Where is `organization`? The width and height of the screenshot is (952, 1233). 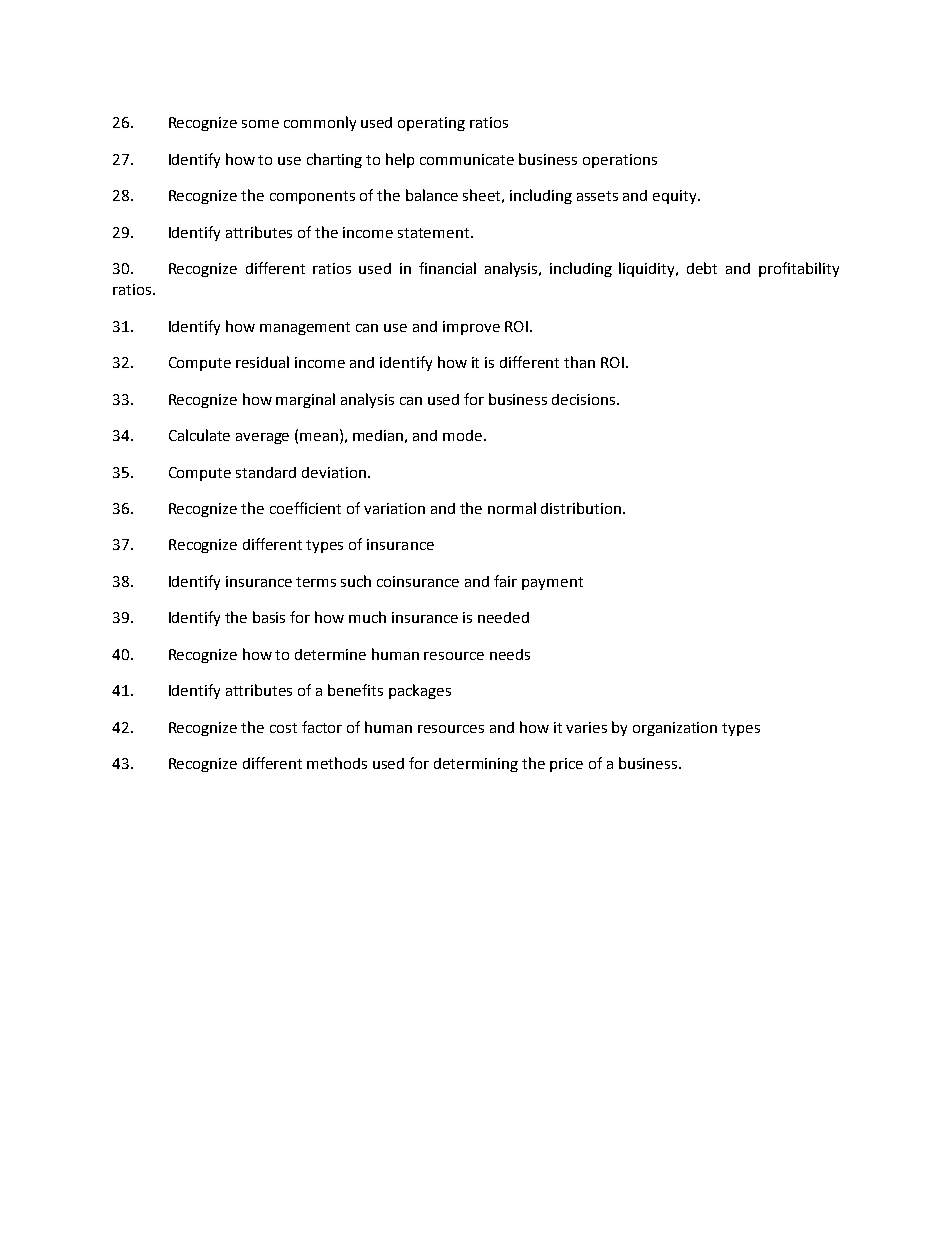
organization is located at coordinates (675, 729).
